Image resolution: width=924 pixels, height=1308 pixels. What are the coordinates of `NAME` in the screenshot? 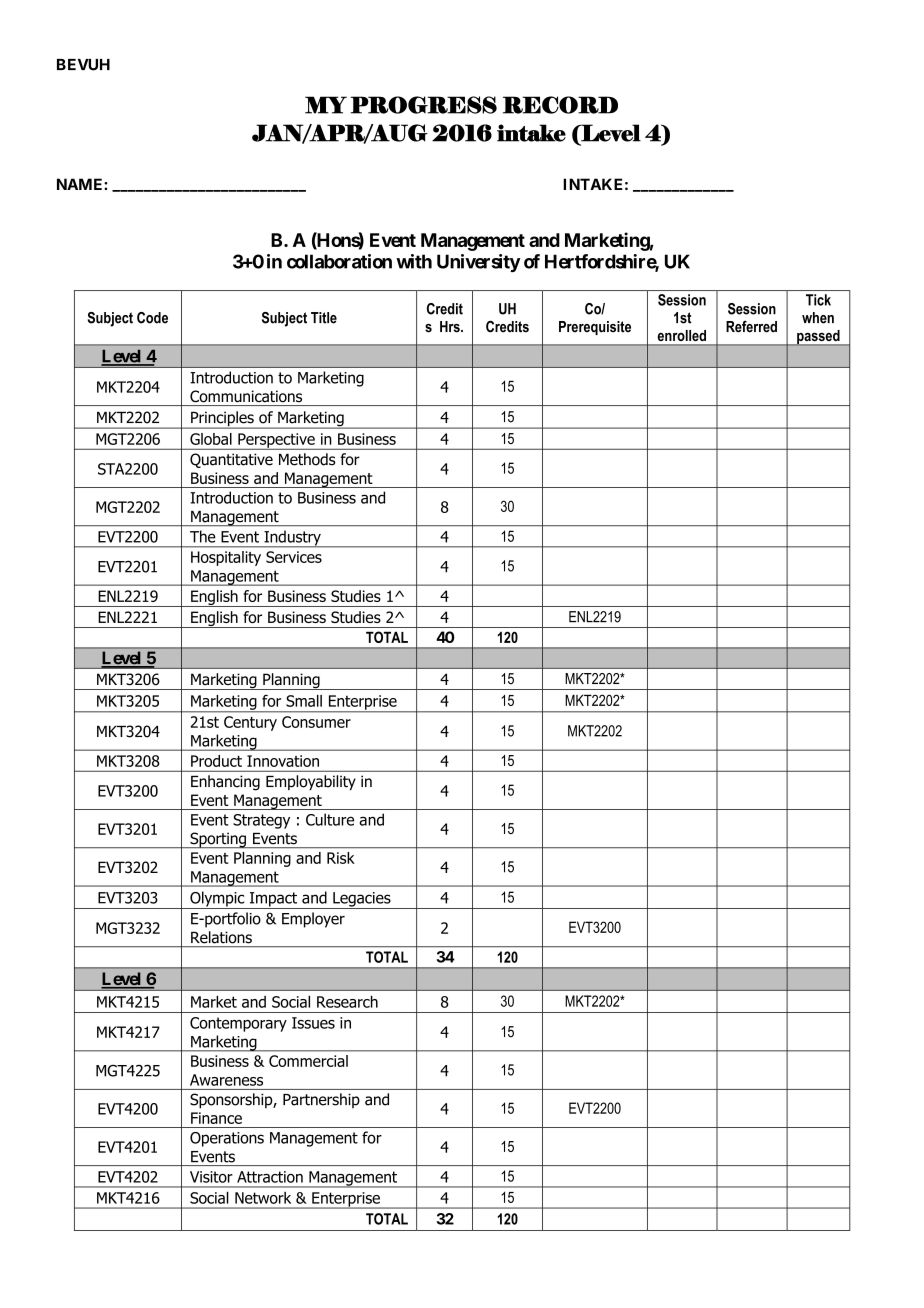 It's located at (81, 184).
